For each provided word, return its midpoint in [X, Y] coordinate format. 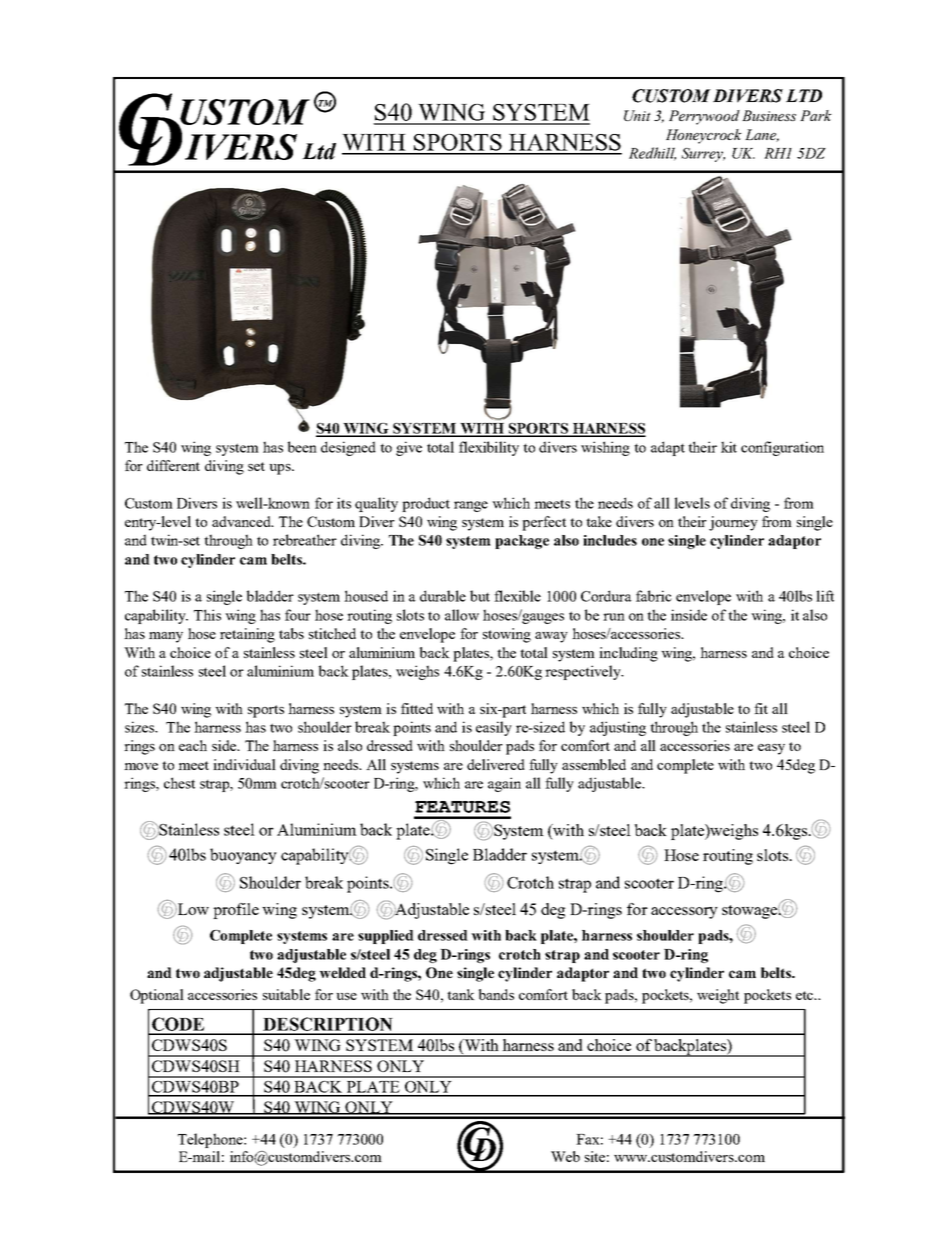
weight [718, 996]
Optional [157, 996]
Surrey [703, 155]
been [302, 447]
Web [565, 1156]
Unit [637, 115]
